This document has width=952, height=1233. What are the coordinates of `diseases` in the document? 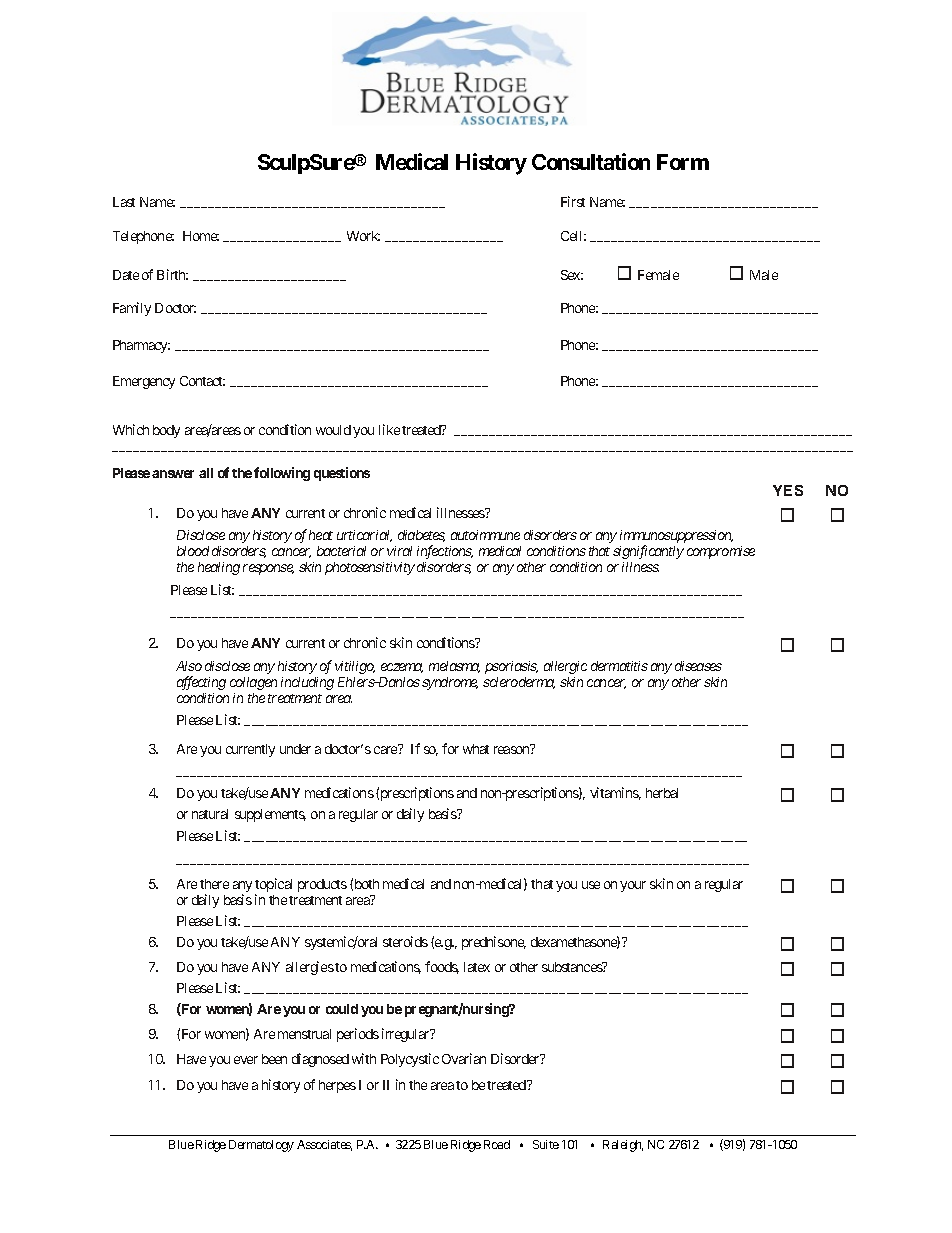 It's located at (698, 666).
